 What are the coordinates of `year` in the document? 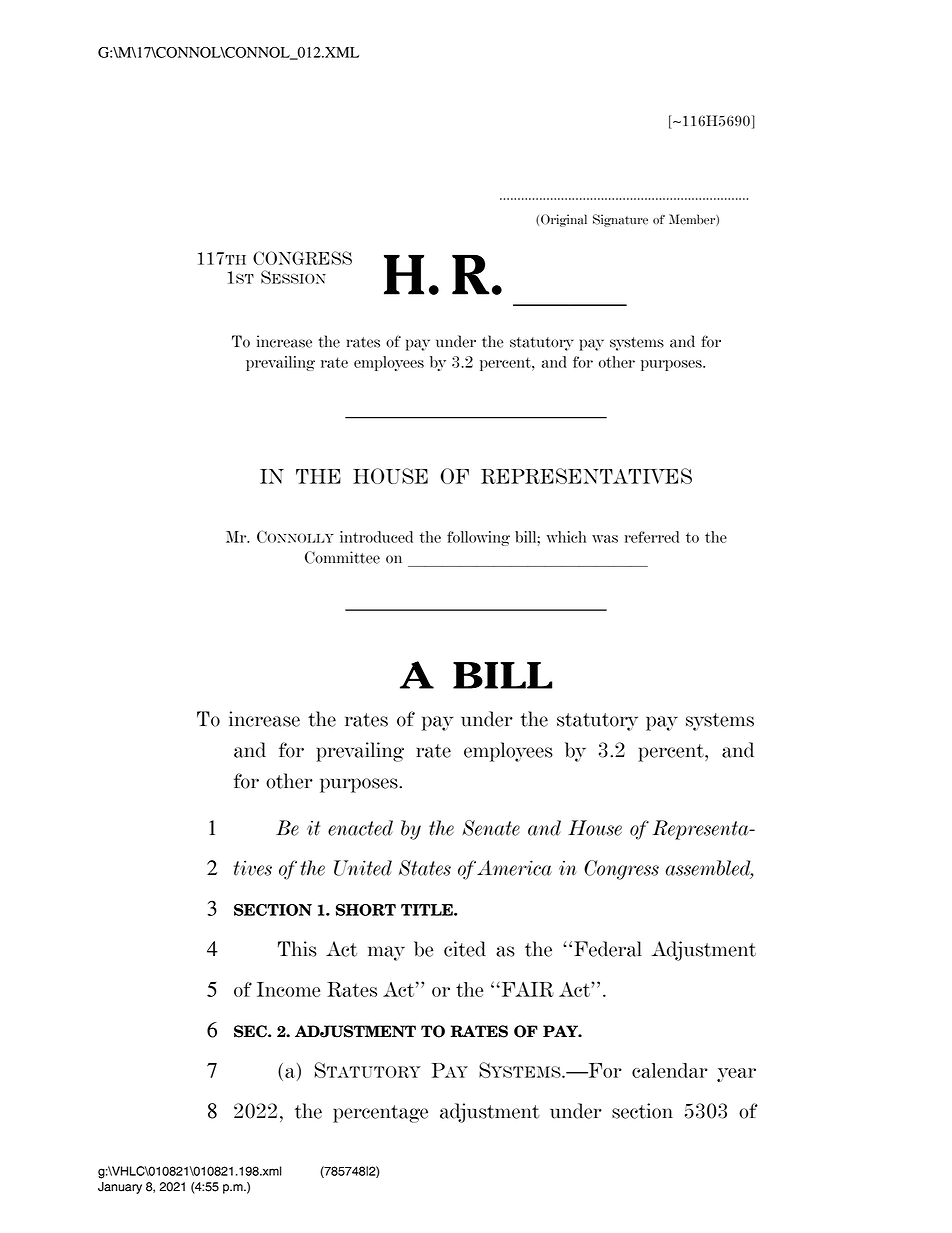 It's located at (736, 1075).
